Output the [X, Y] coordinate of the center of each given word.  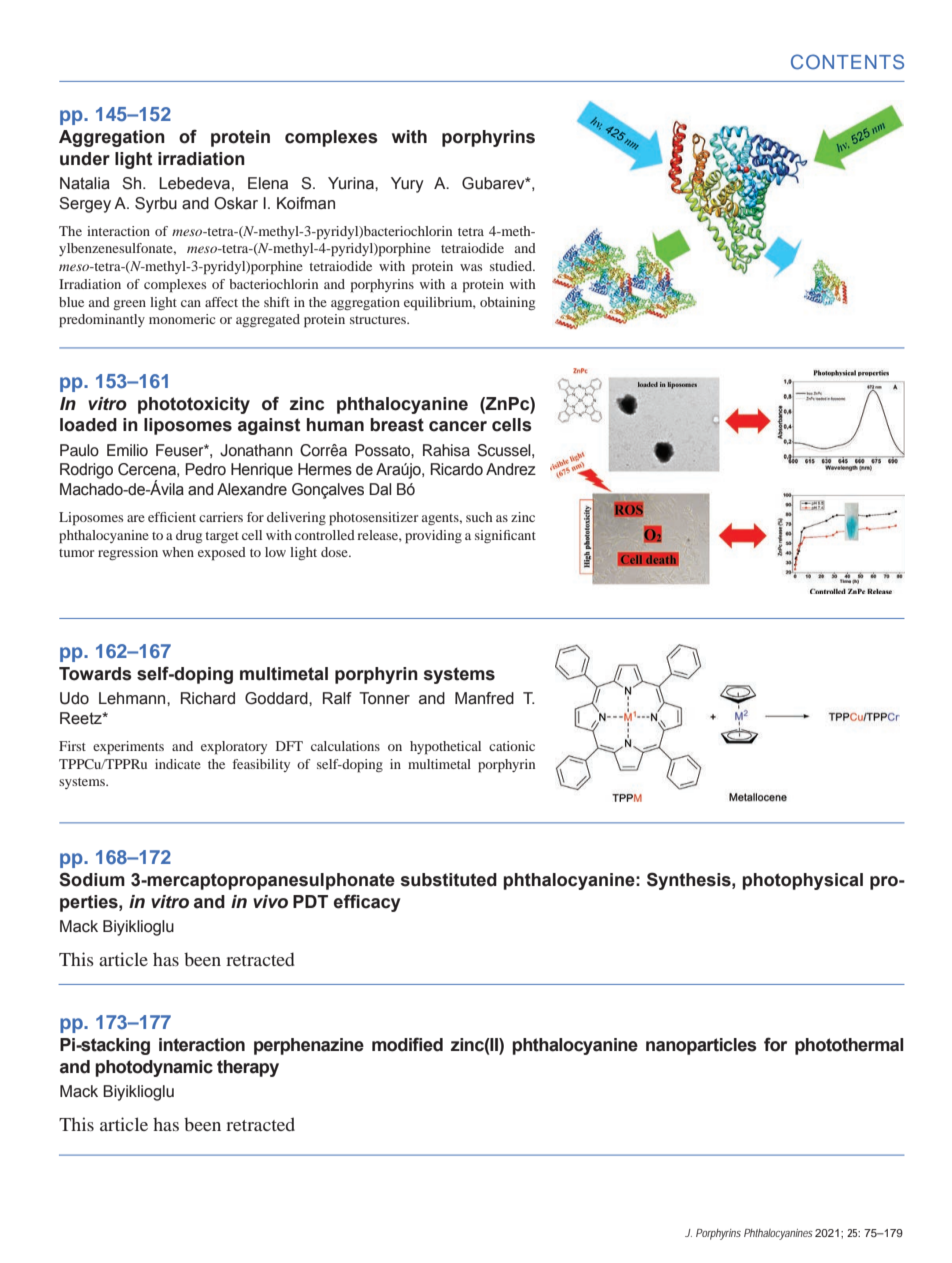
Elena [268, 183]
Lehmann [133, 698]
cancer [458, 426]
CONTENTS [847, 62]
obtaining [507, 303]
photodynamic [154, 1068]
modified [407, 1044]
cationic [512, 746]
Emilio [127, 450]
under [85, 159]
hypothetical [445, 748]
